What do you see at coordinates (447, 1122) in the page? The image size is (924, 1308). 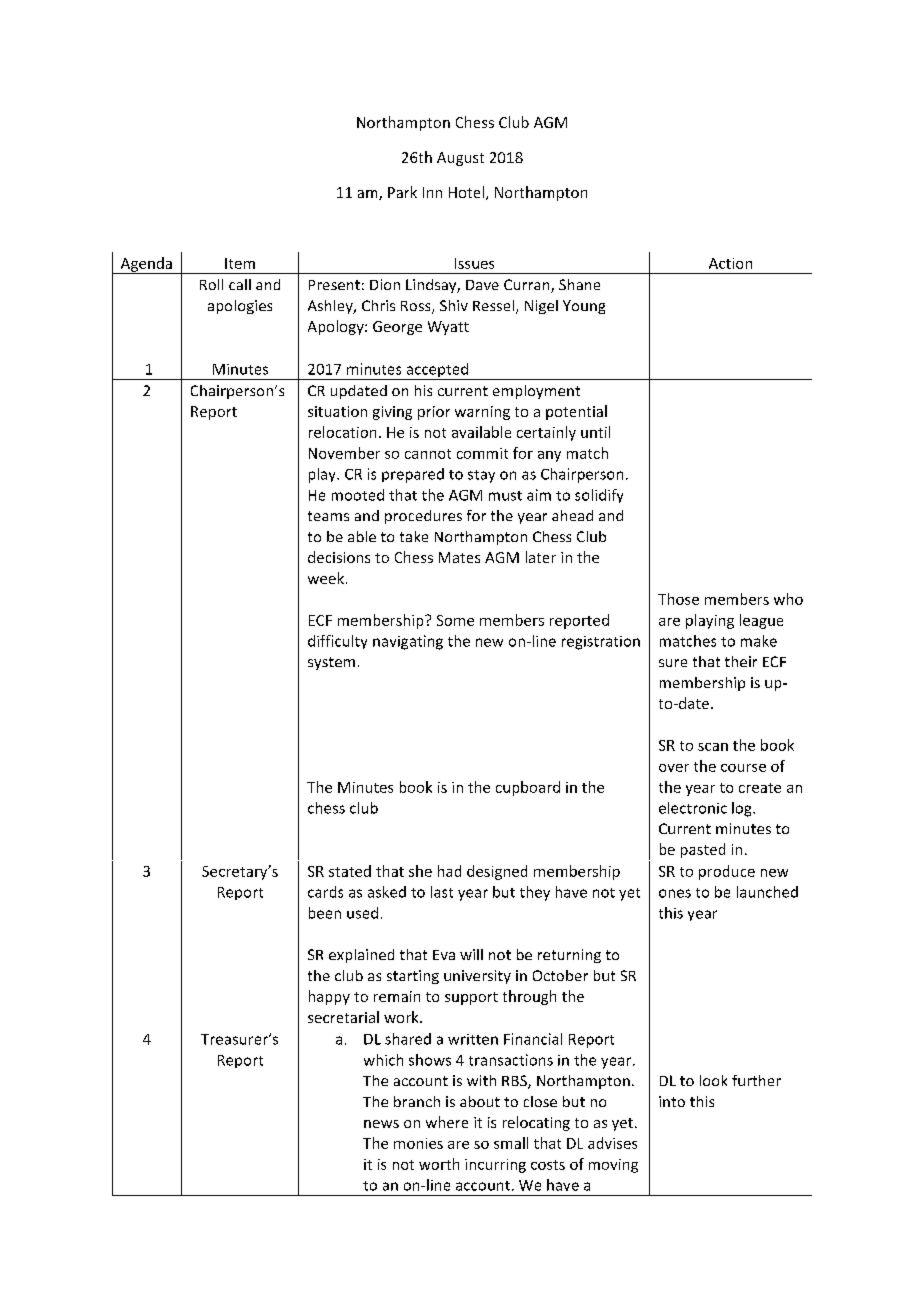 I see `where` at bounding box center [447, 1122].
